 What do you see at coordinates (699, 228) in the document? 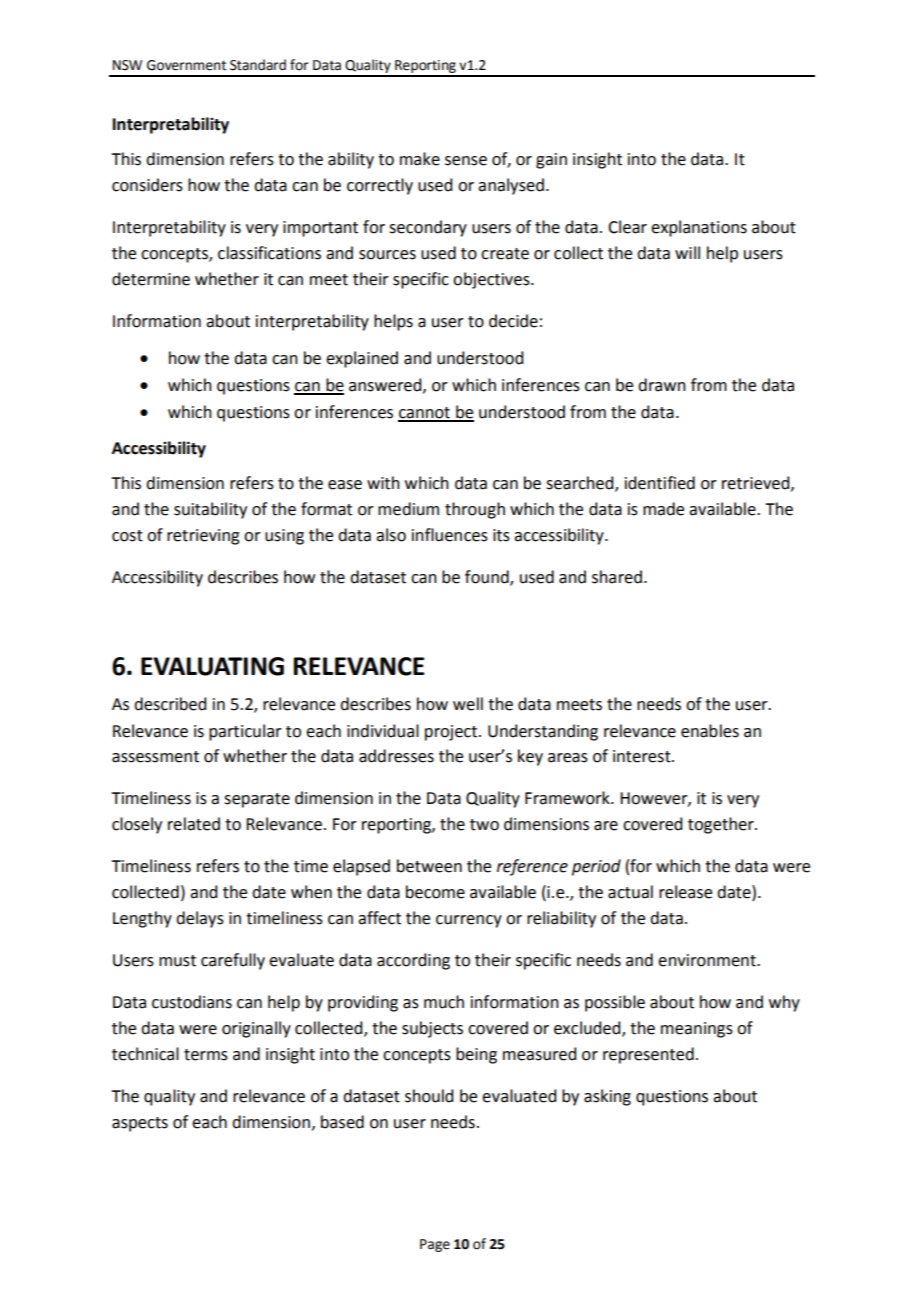
I see `explanations` at bounding box center [699, 228].
